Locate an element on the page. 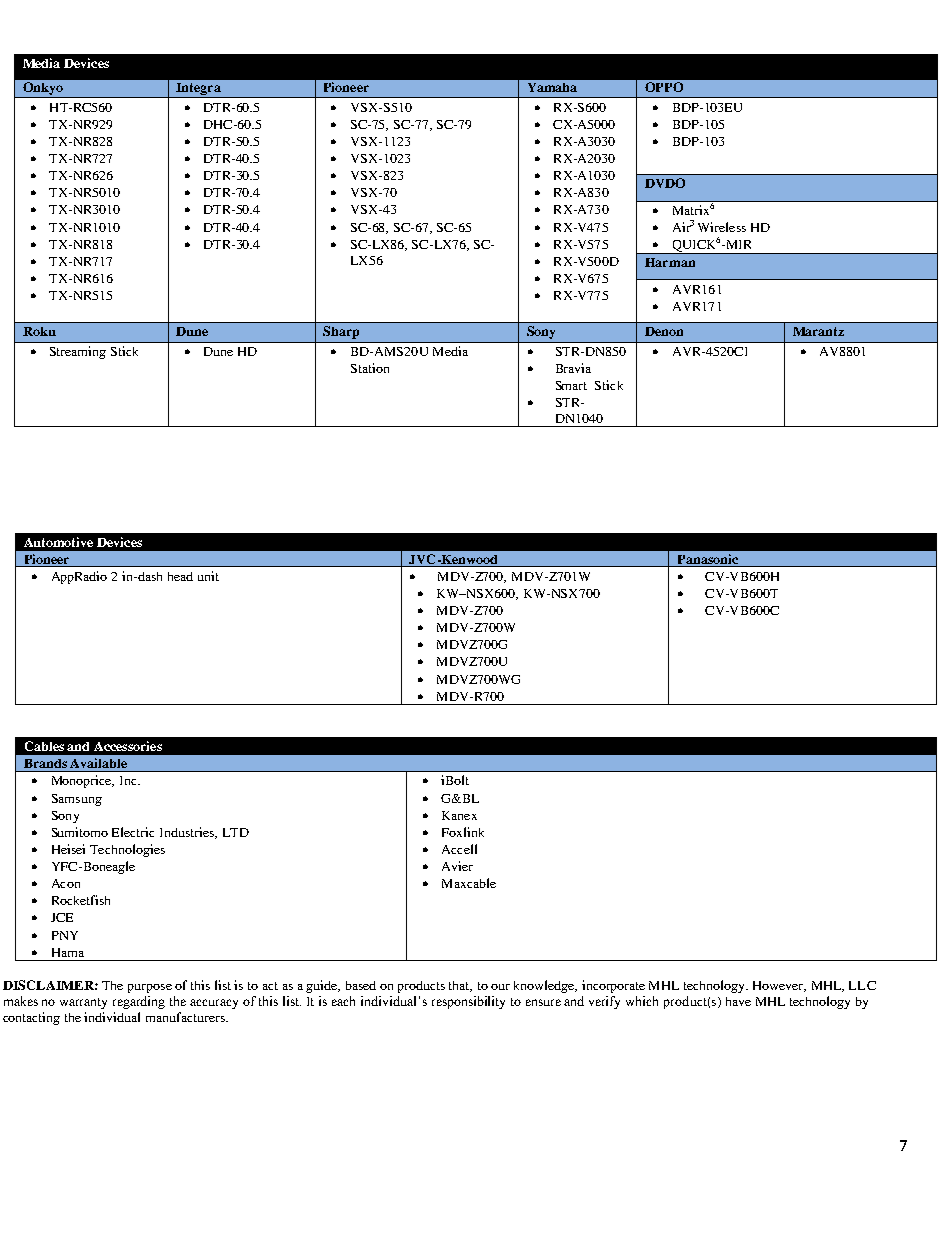  Station is located at coordinates (370, 368).
